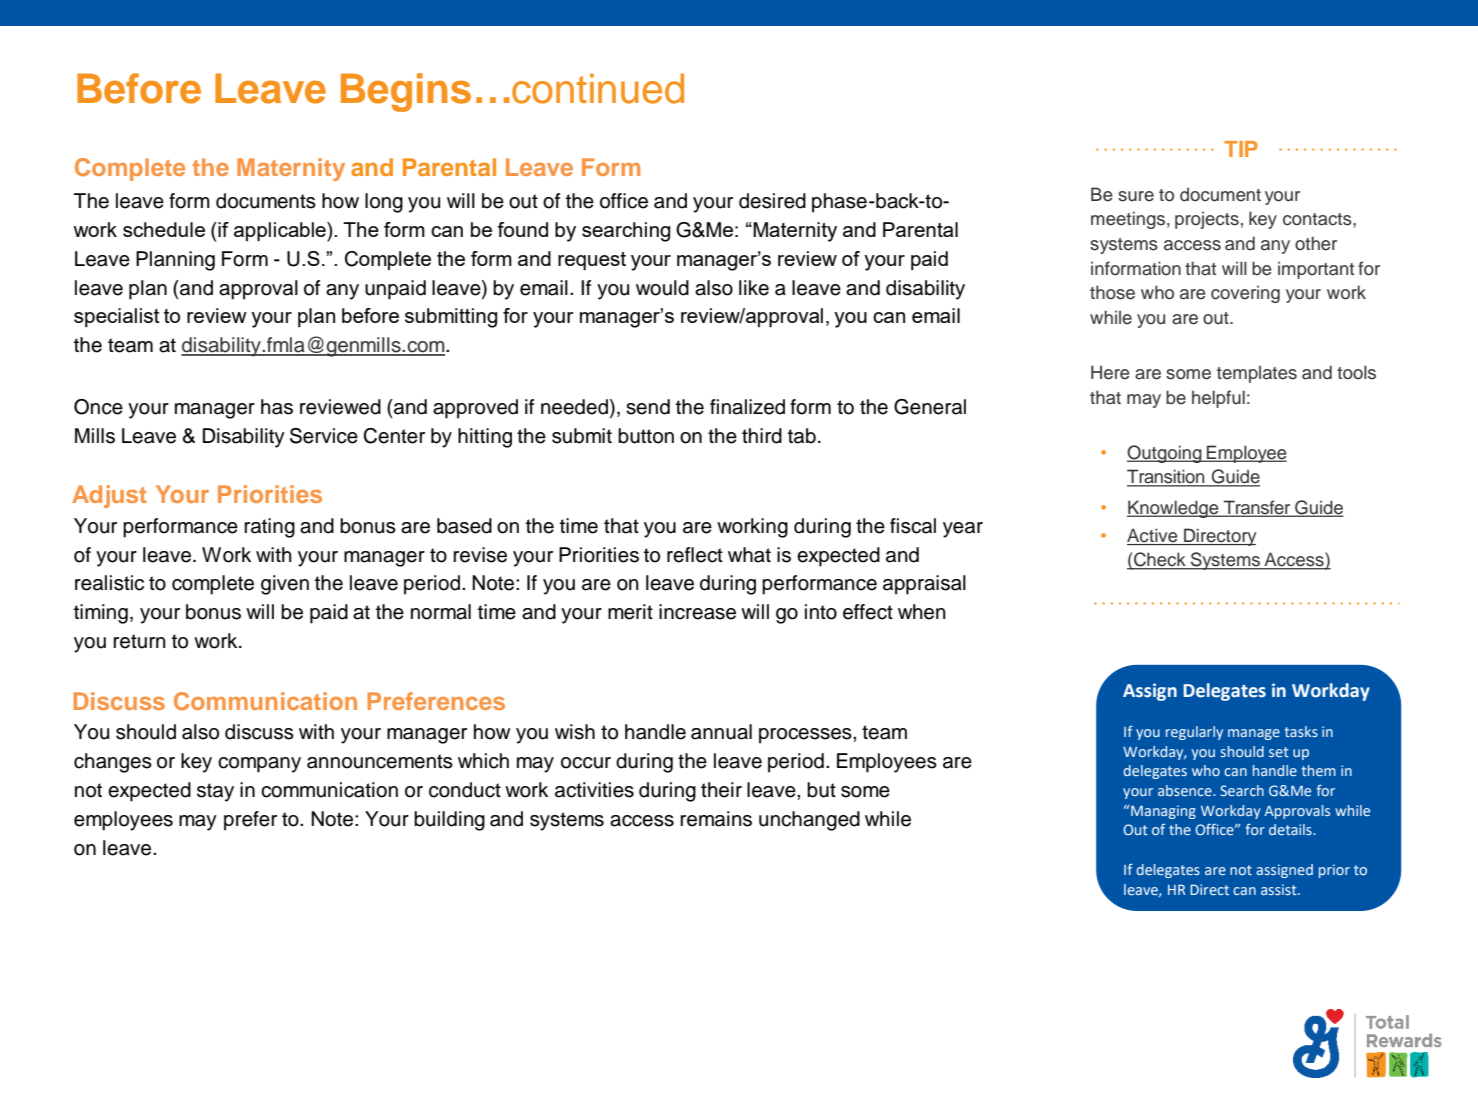 The image size is (1478, 1108). What do you see at coordinates (1241, 149) in the page?
I see `TIP` at bounding box center [1241, 149].
